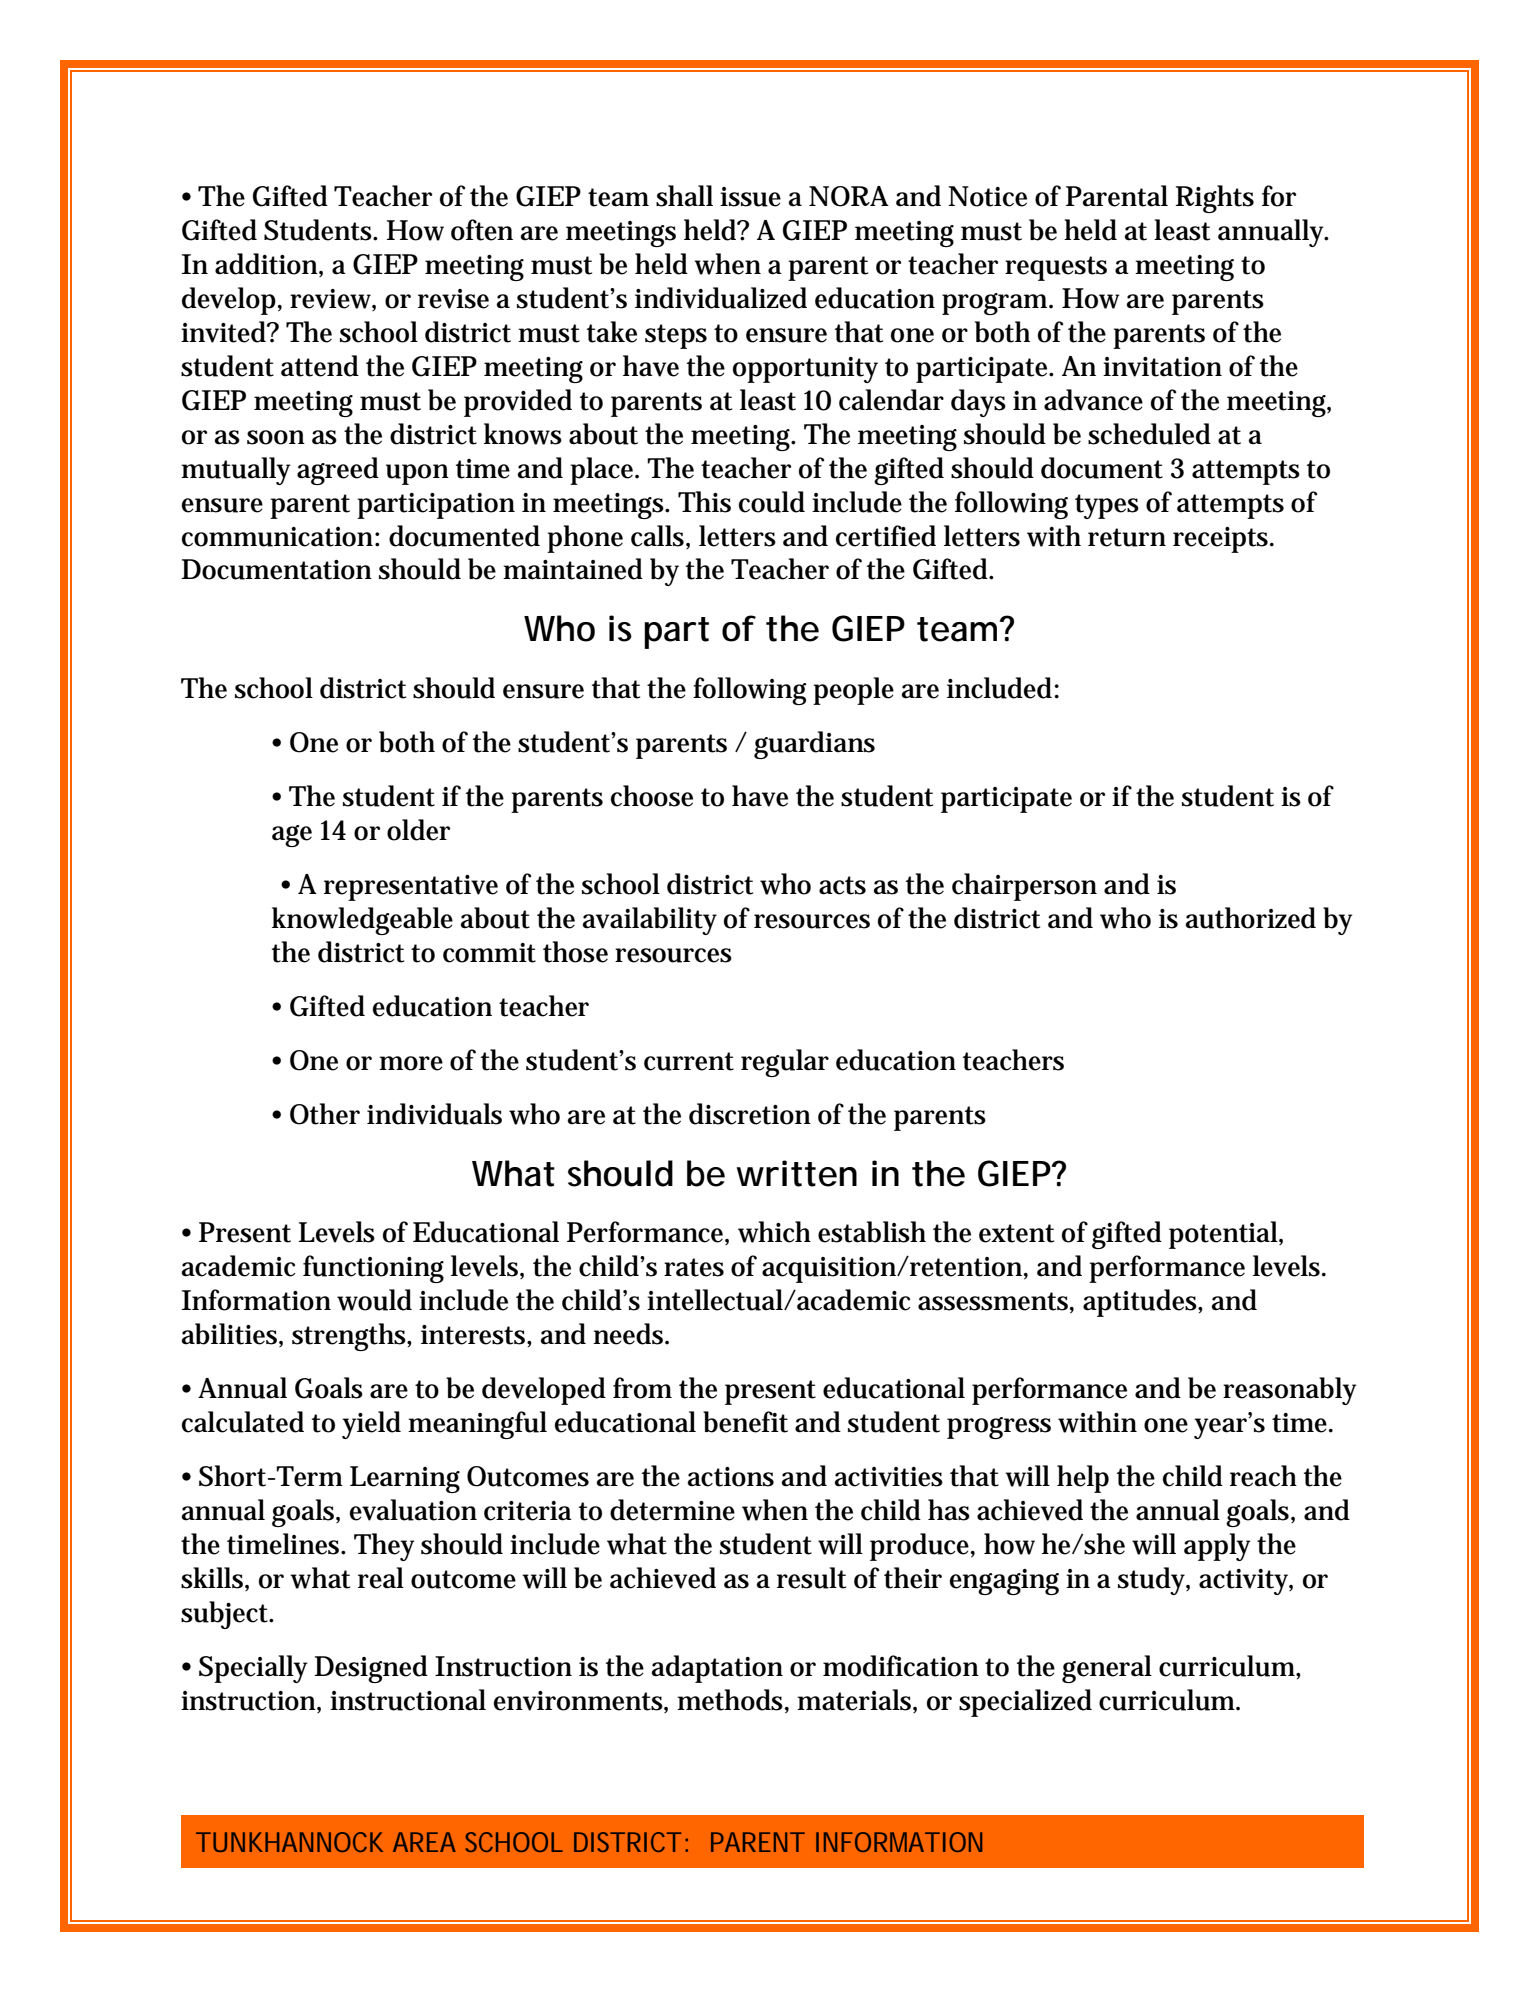  What do you see at coordinates (453, 299) in the image?
I see `revise` at bounding box center [453, 299].
